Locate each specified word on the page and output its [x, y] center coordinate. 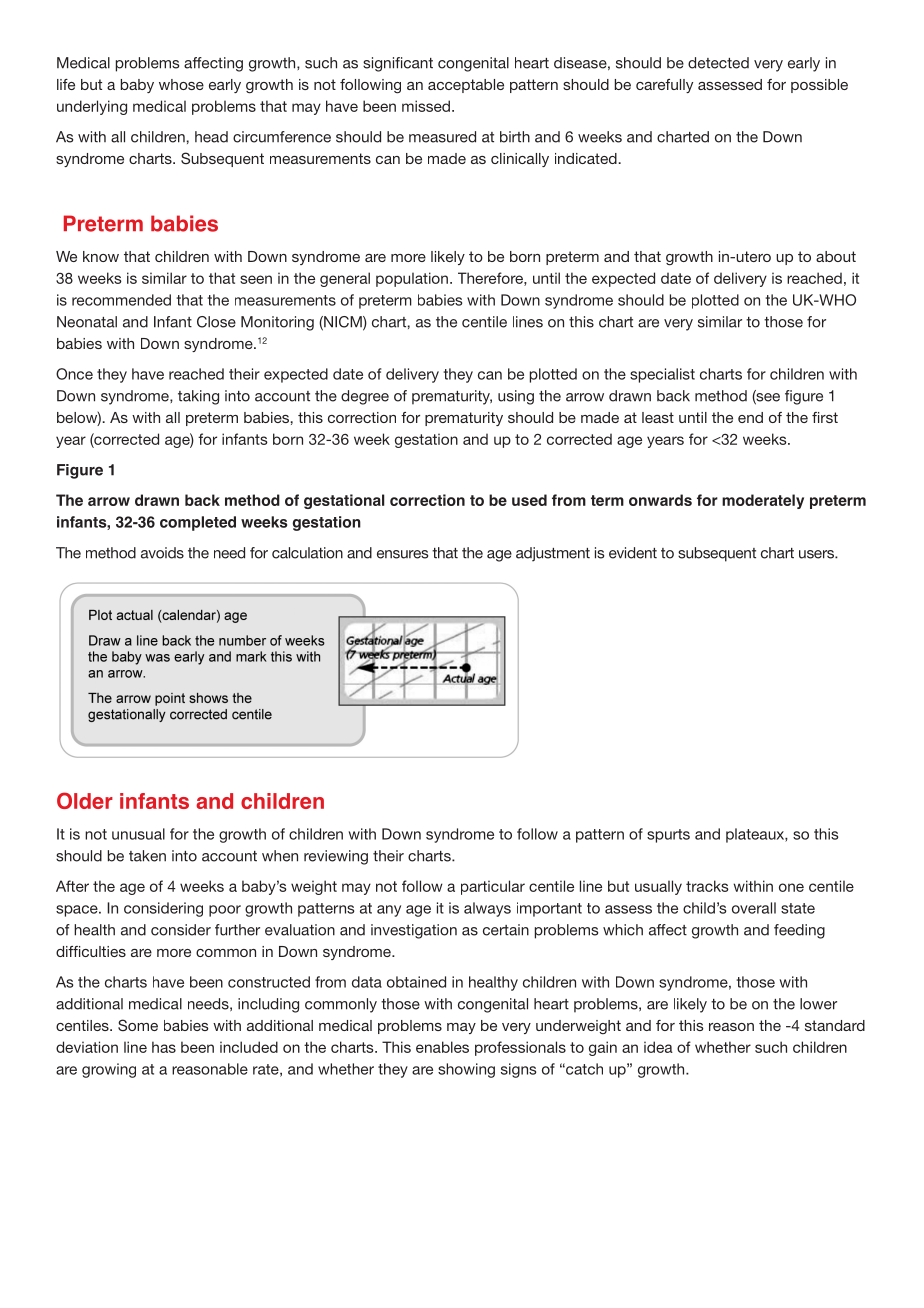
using [516, 397]
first [825, 417]
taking [198, 397]
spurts [668, 836]
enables [442, 1047]
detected [718, 63]
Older [85, 800]
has [164, 1047]
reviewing [336, 857]
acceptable [466, 86]
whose [181, 84]
